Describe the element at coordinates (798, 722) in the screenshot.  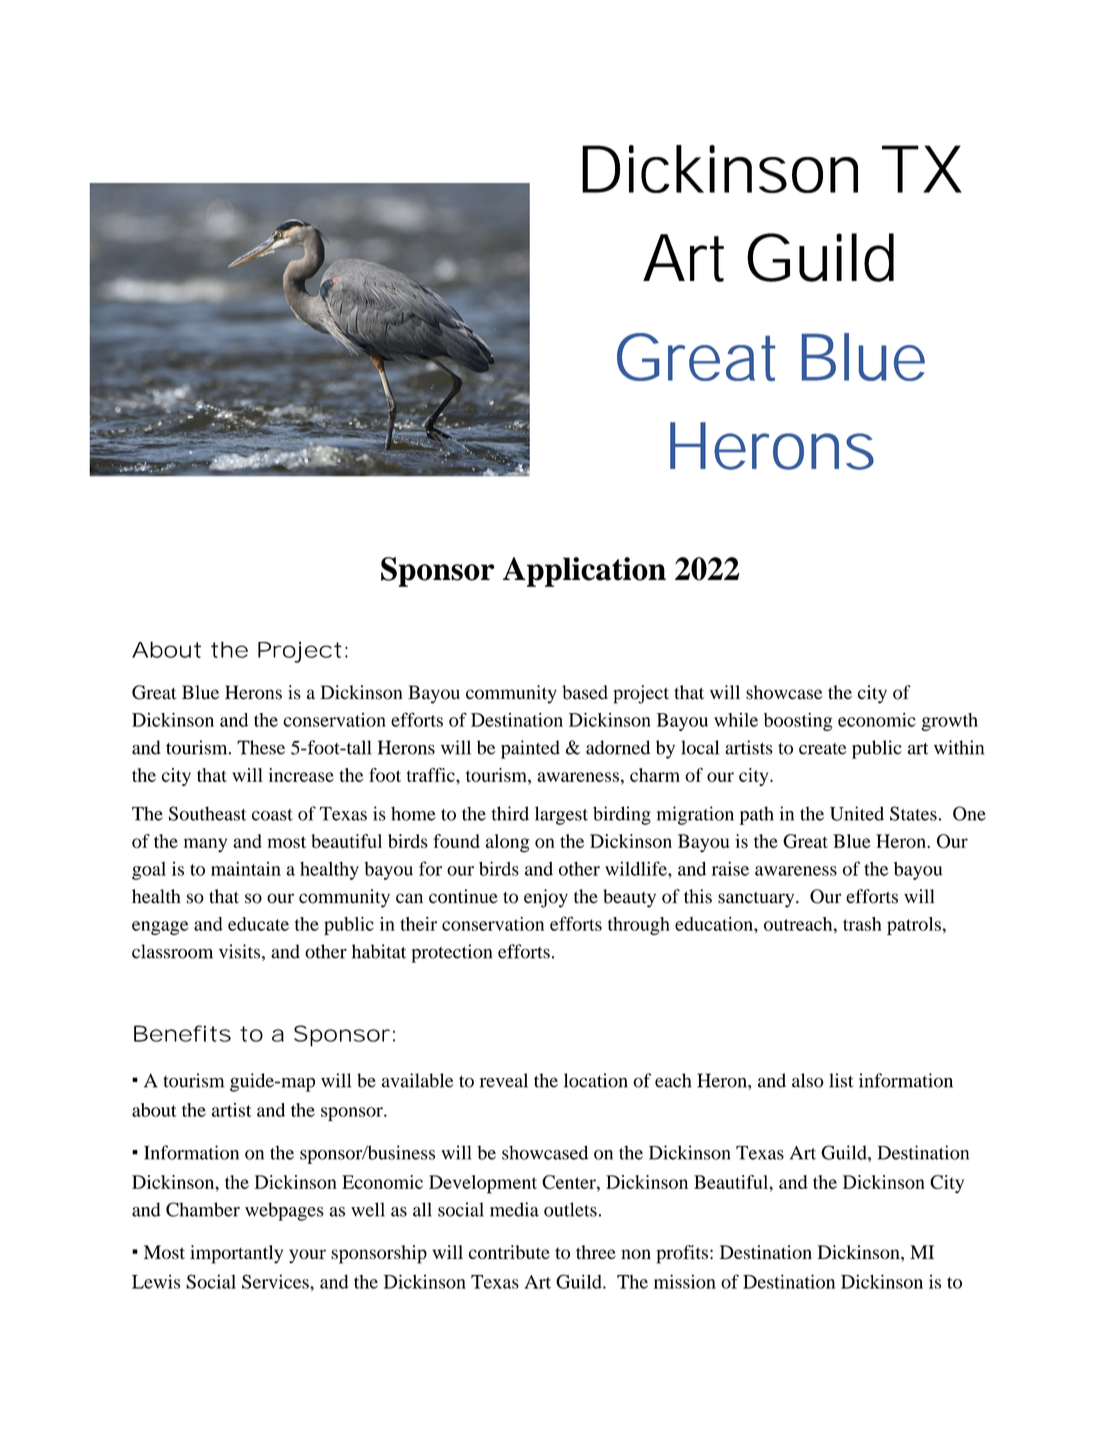
I see `boosting` at that location.
